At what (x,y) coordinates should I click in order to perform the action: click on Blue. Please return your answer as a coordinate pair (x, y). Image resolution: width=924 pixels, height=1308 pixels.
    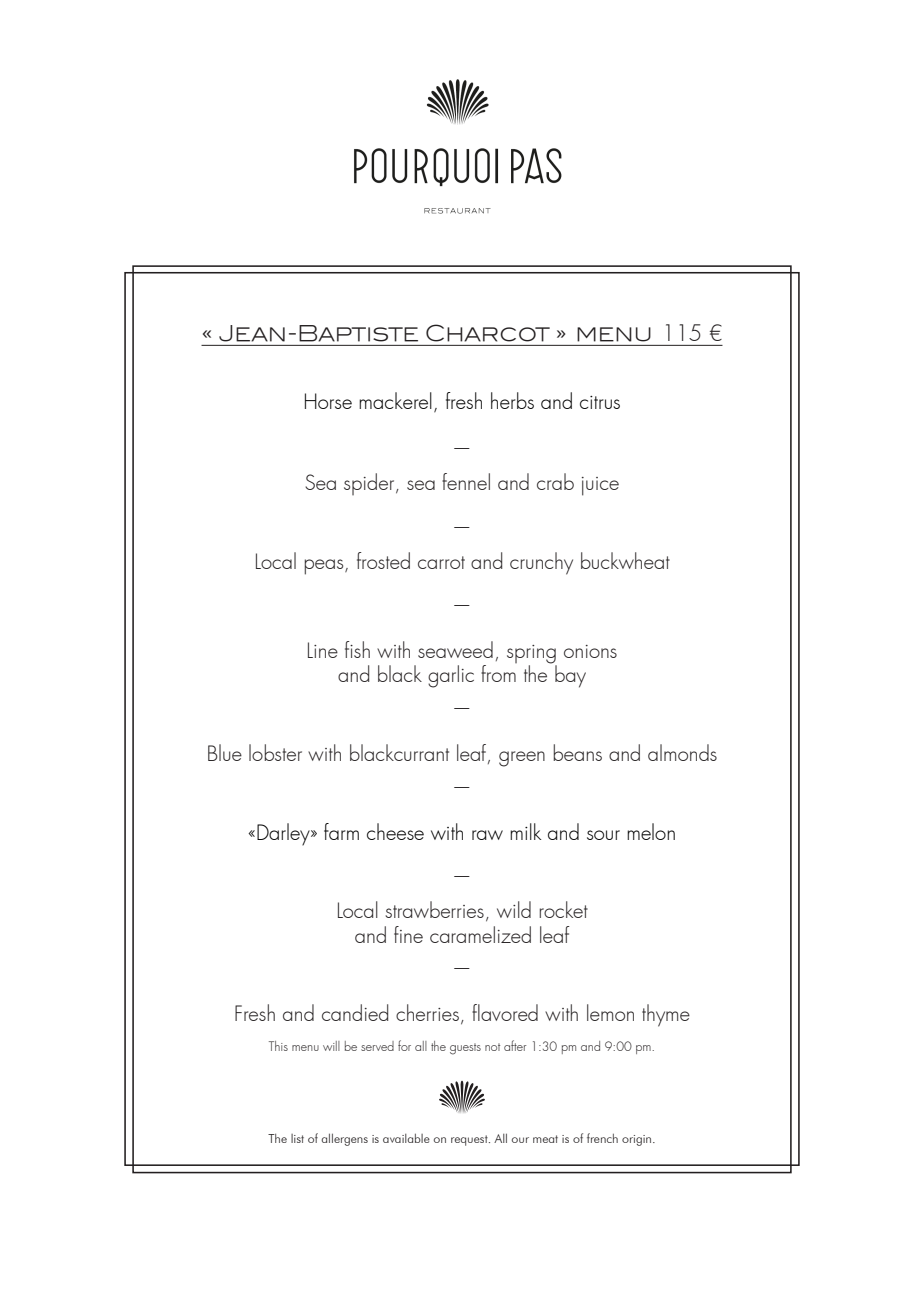
    Looking at the image, I should click on (225, 752).
